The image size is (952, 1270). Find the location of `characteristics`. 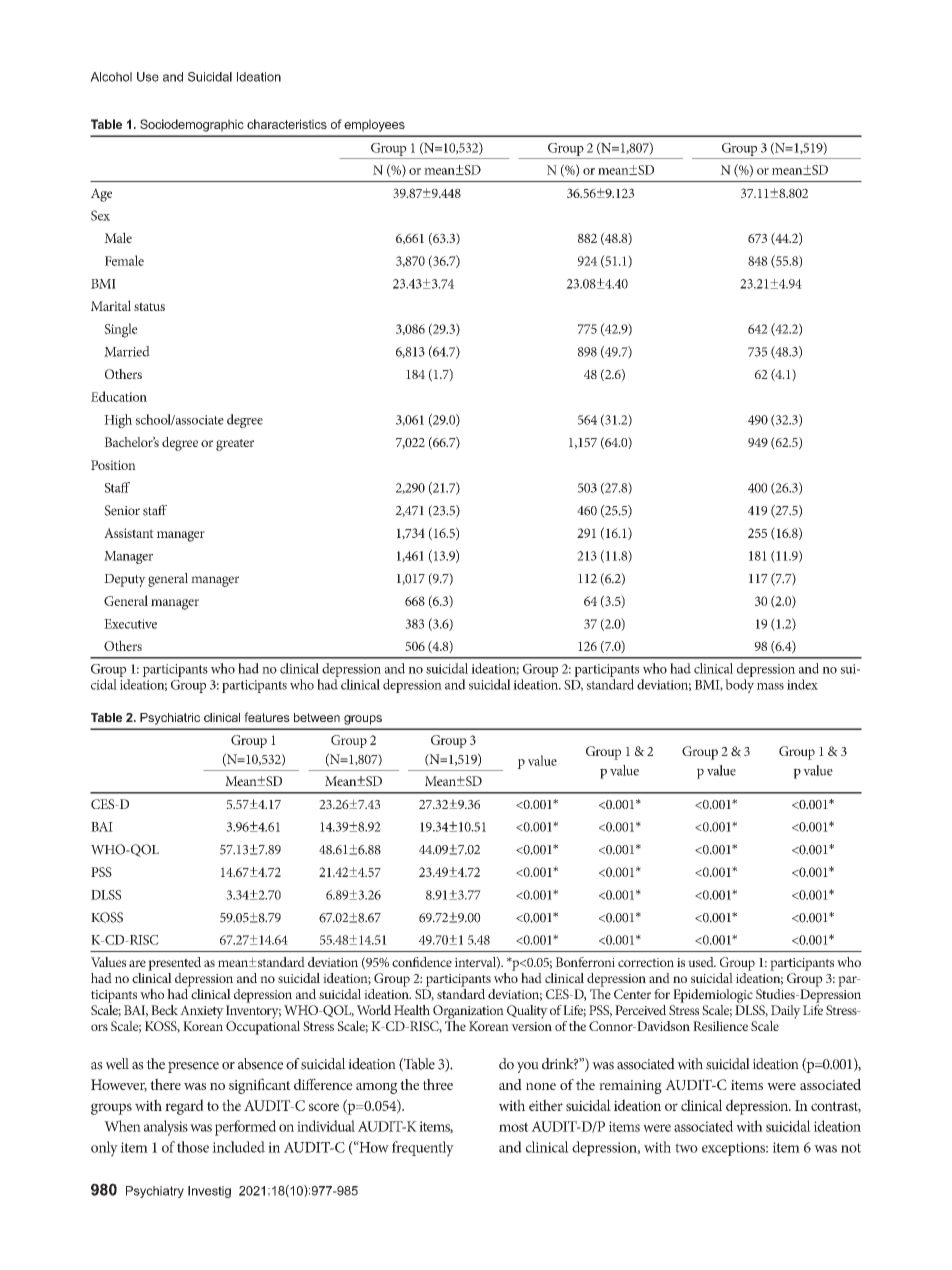

characteristics is located at coordinates (287, 124).
